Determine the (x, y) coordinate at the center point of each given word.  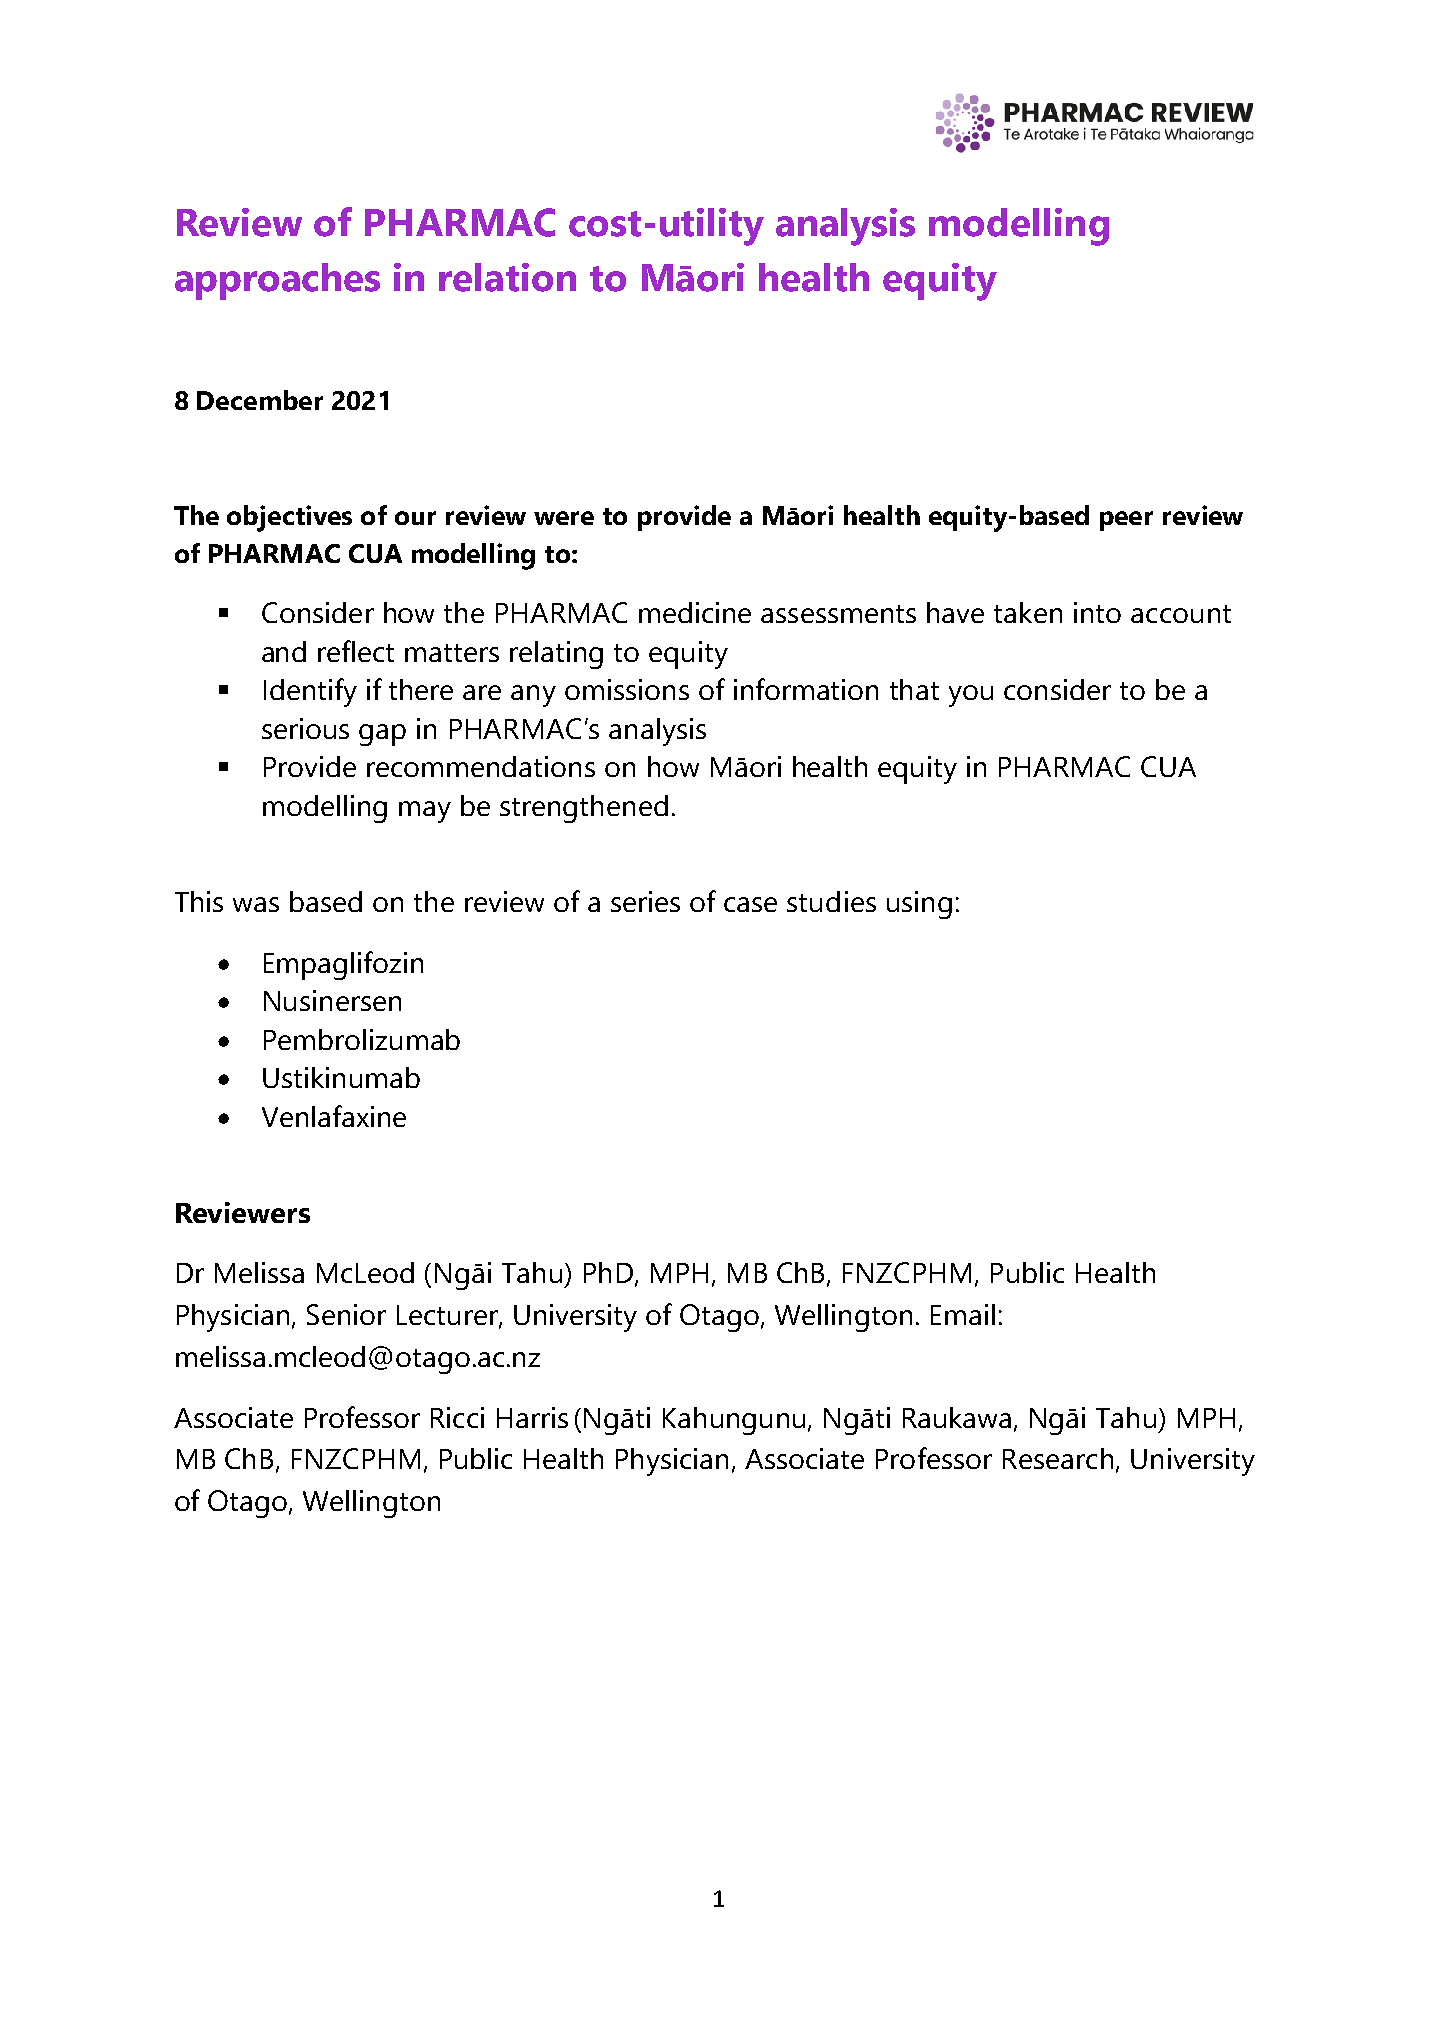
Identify (310, 692)
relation (507, 277)
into (1097, 612)
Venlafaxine (334, 1116)
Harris (532, 1417)
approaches (277, 281)
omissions (627, 689)
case (750, 904)
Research (1058, 1458)
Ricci (457, 1417)
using (919, 905)
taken (1028, 612)
